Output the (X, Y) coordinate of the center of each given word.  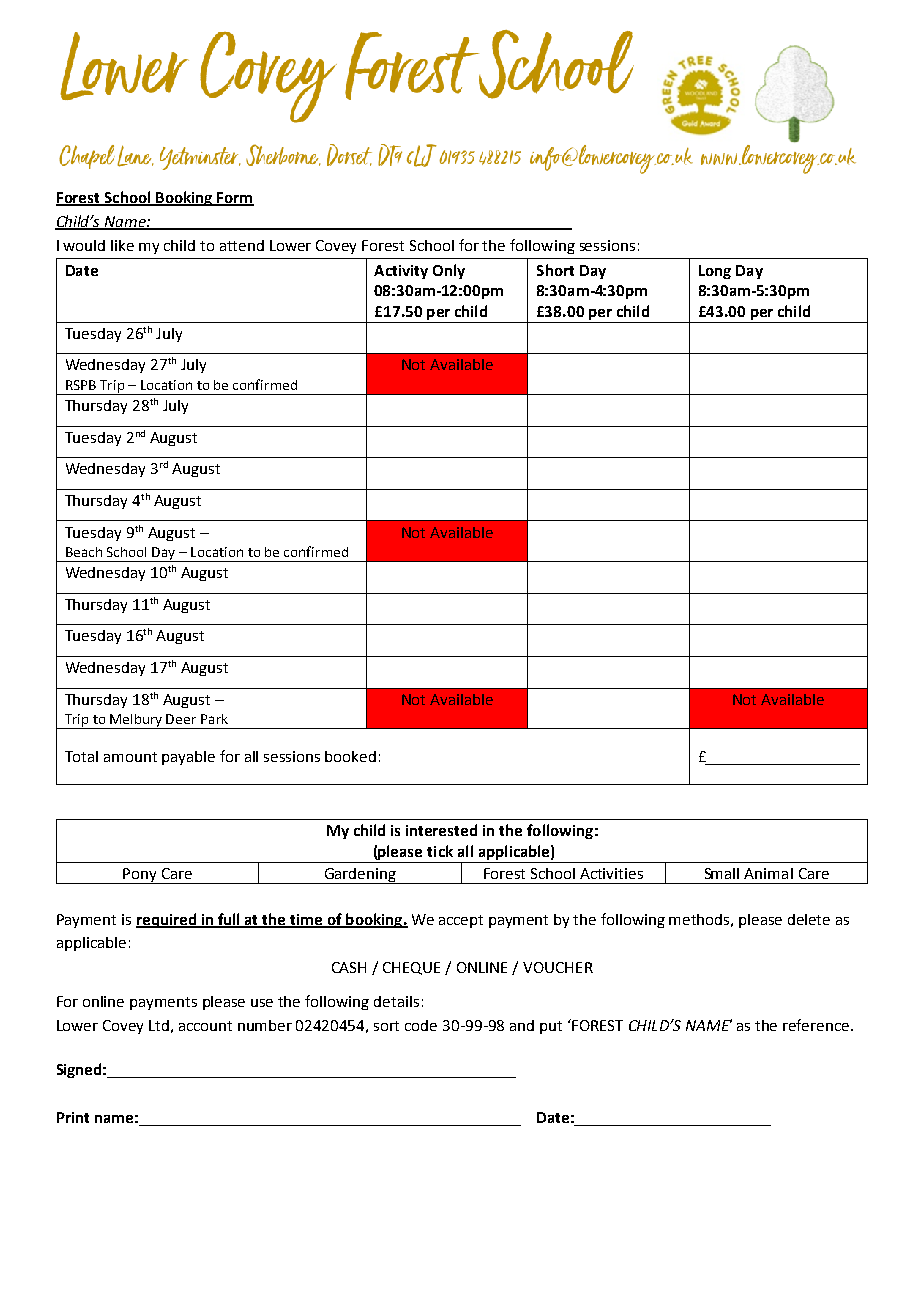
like (122, 245)
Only (449, 271)
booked (350, 756)
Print (73, 1117)
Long (715, 272)
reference (817, 1025)
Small (722, 873)
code (421, 1025)
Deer (181, 719)
